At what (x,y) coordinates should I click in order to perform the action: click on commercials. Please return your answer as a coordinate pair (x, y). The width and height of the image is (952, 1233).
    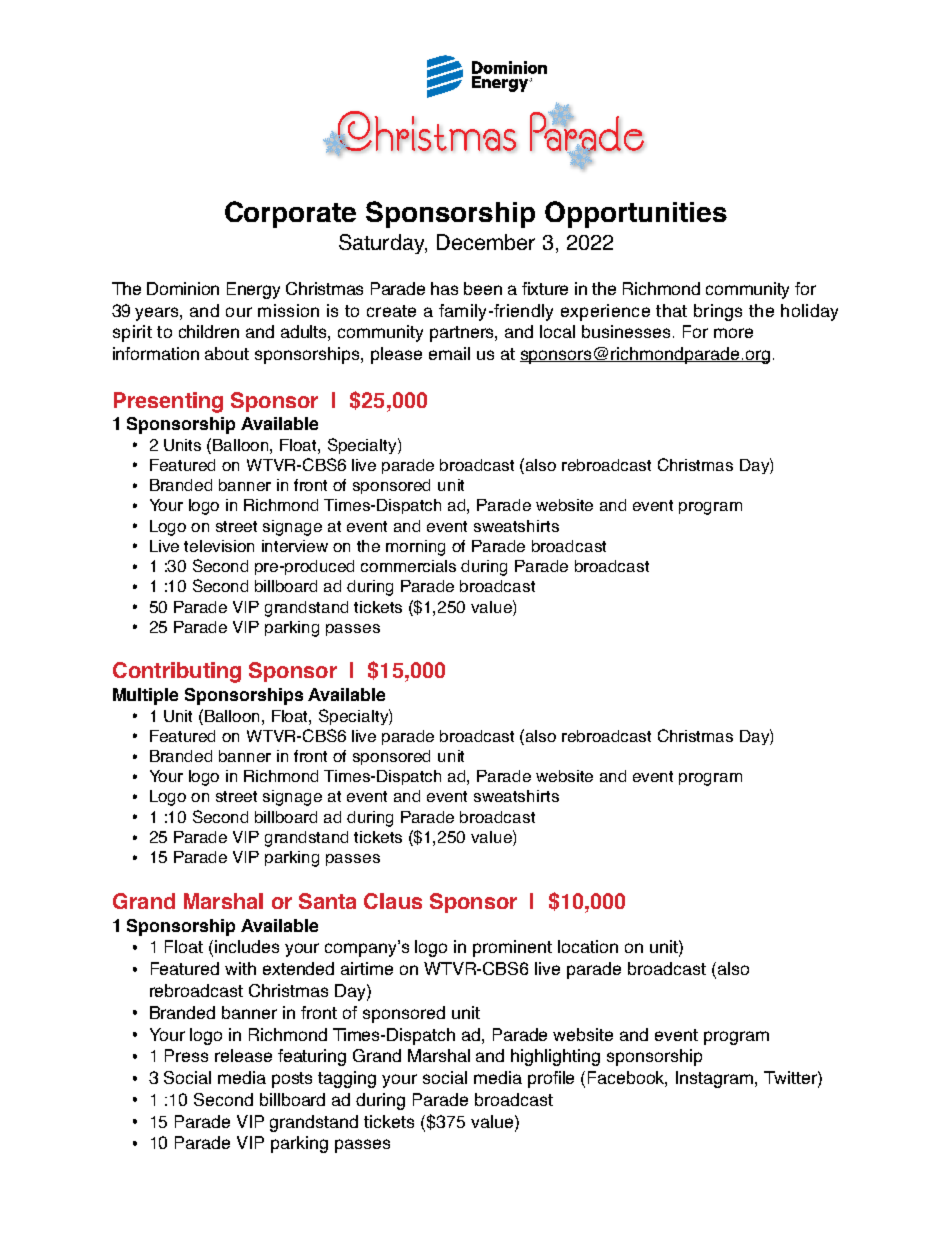
    Looking at the image, I should click on (408, 566).
